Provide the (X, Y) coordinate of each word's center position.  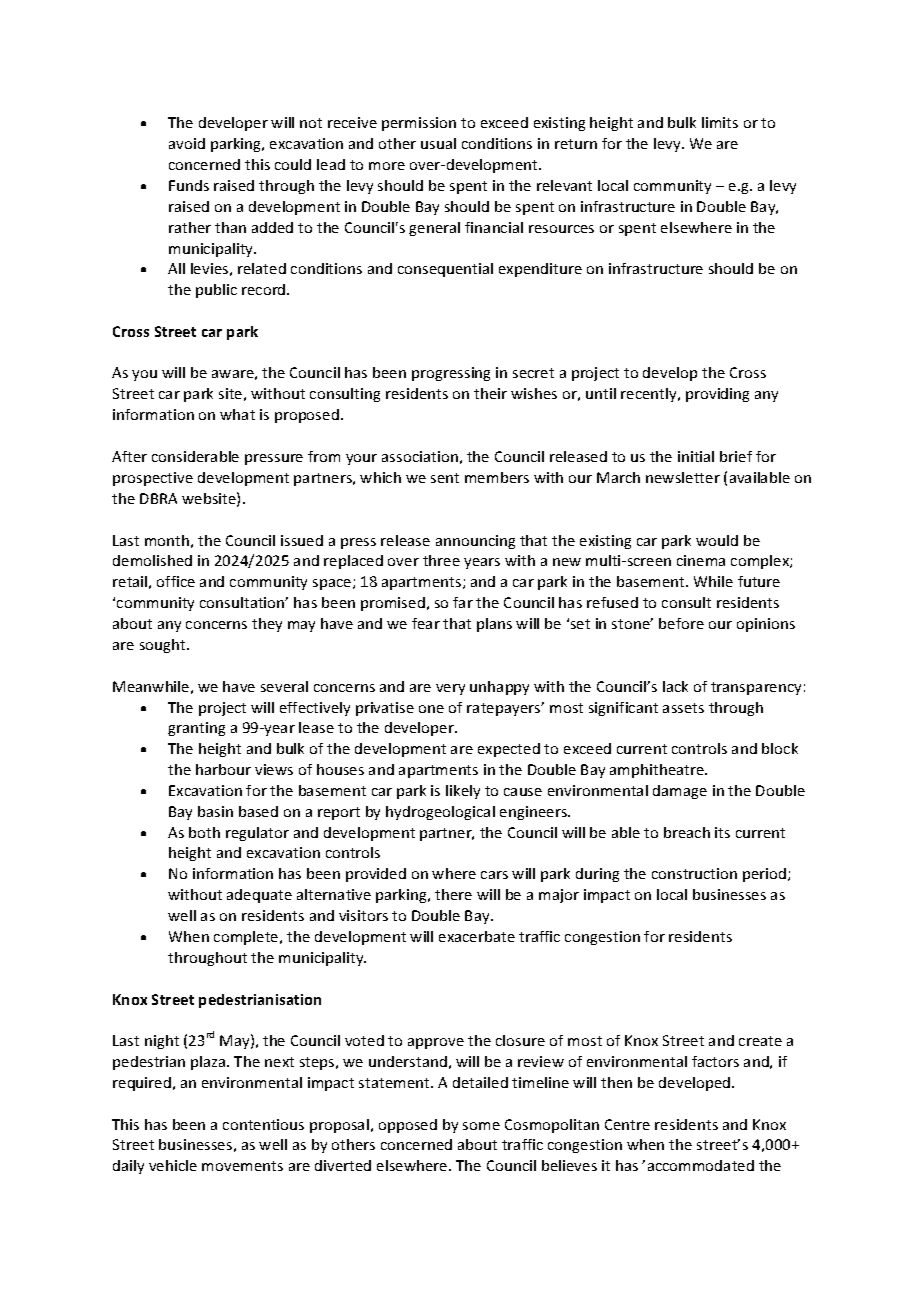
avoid (187, 143)
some (481, 1126)
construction (694, 873)
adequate (259, 896)
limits (720, 122)
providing (717, 395)
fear (426, 623)
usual (438, 143)
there (453, 894)
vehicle (173, 1165)
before (681, 623)
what (237, 414)
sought (164, 646)
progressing (451, 374)
